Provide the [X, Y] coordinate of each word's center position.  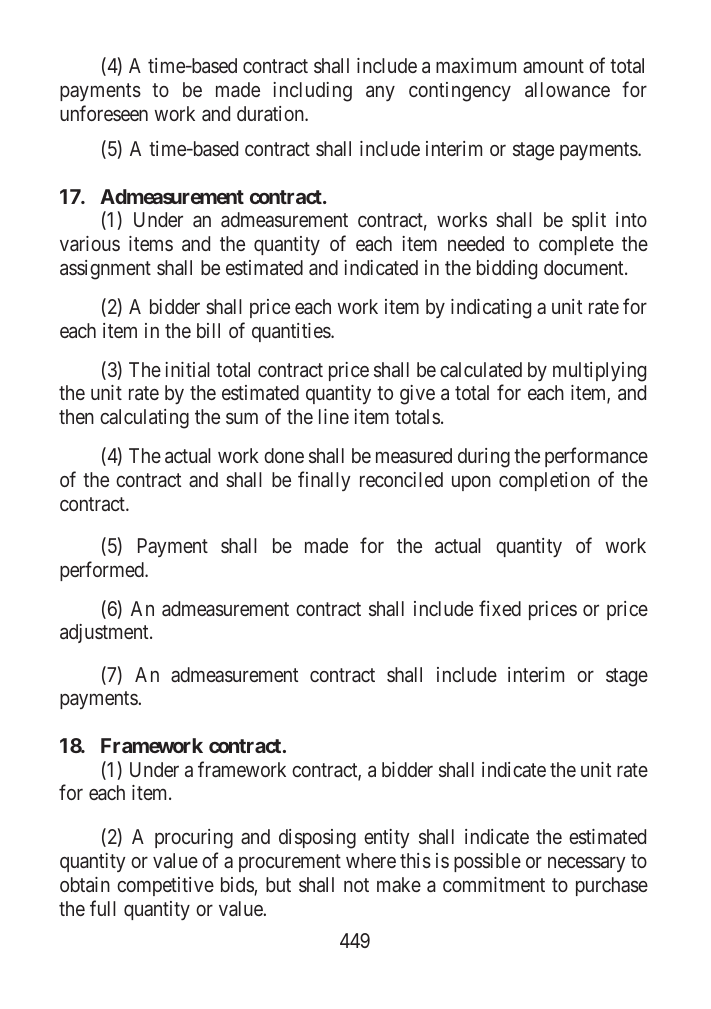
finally [324, 481]
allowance [567, 89]
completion [544, 481]
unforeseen [104, 113]
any [380, 93]
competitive [165, 886]
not [356, 885]
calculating [144, 419]
